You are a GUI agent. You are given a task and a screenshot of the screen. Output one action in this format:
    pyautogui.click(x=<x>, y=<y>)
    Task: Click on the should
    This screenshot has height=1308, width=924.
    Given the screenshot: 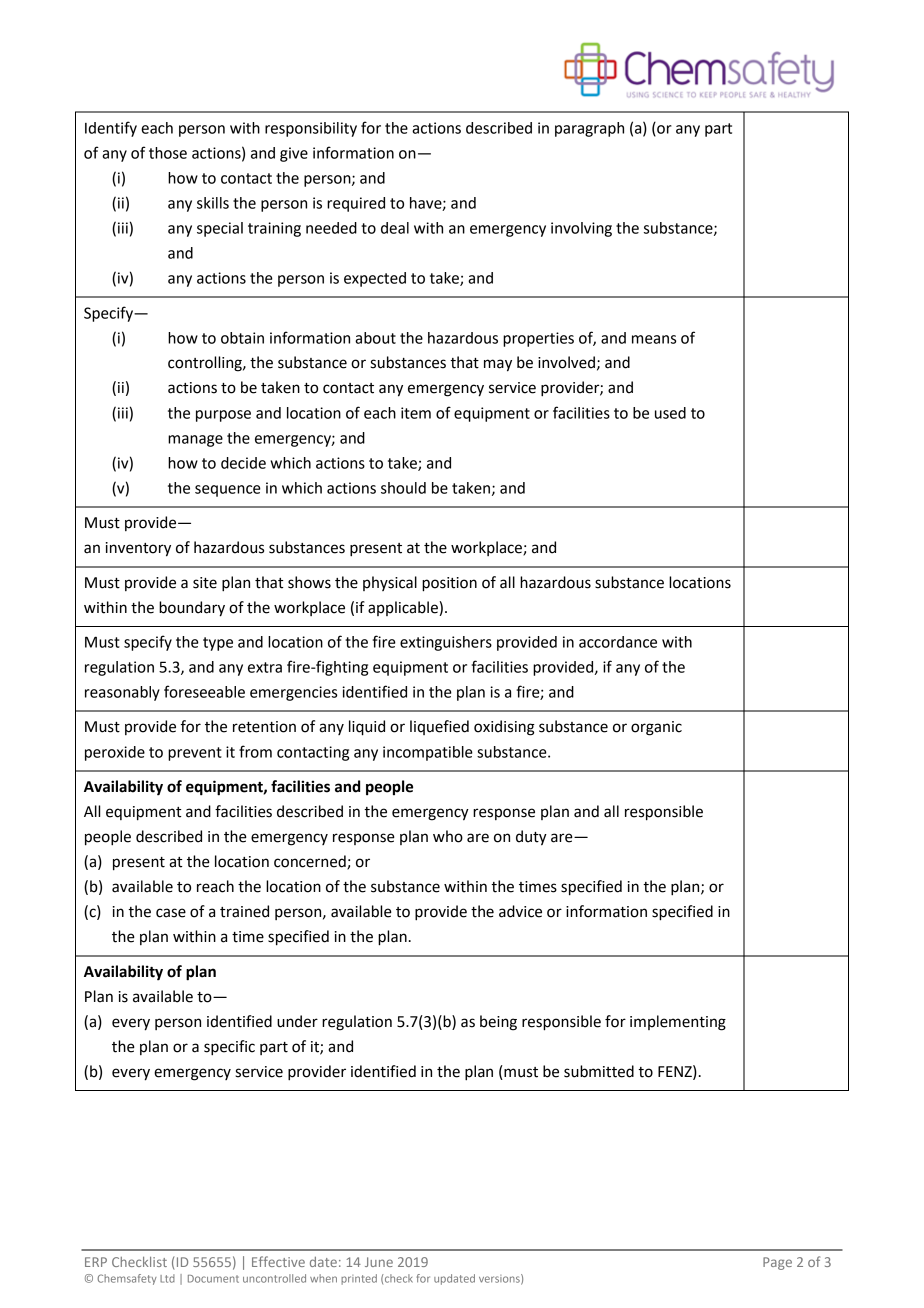 What is the action you would take?
    pyautogui.click(x=403, y=488)
